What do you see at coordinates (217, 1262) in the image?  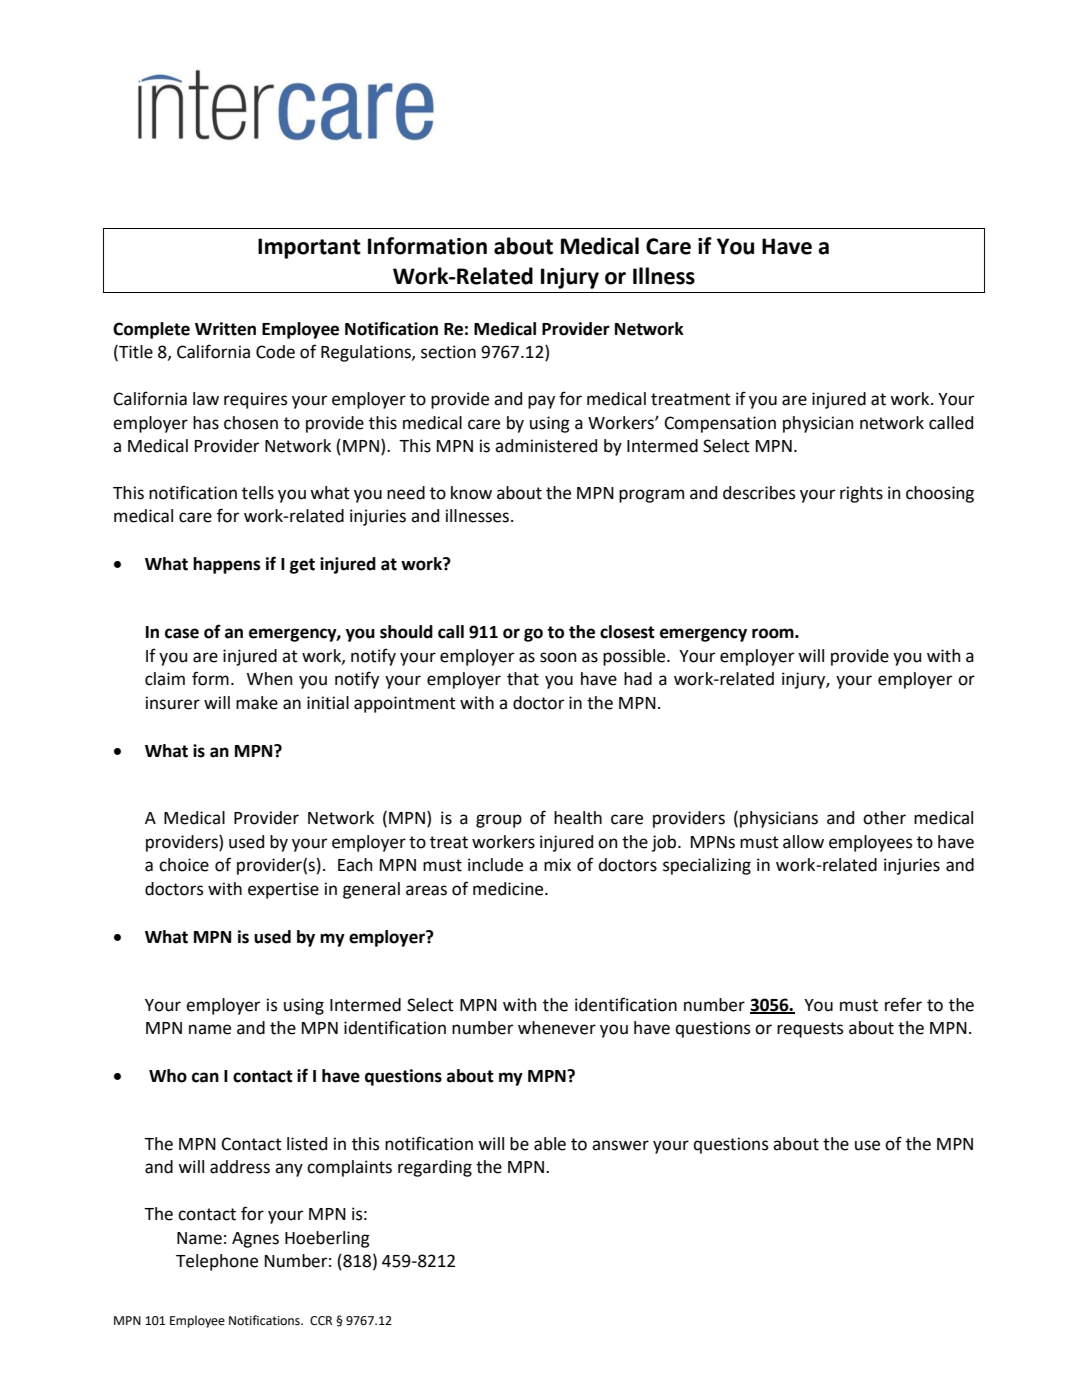 I see `Telephone` at bounding box center [217, 1262].
